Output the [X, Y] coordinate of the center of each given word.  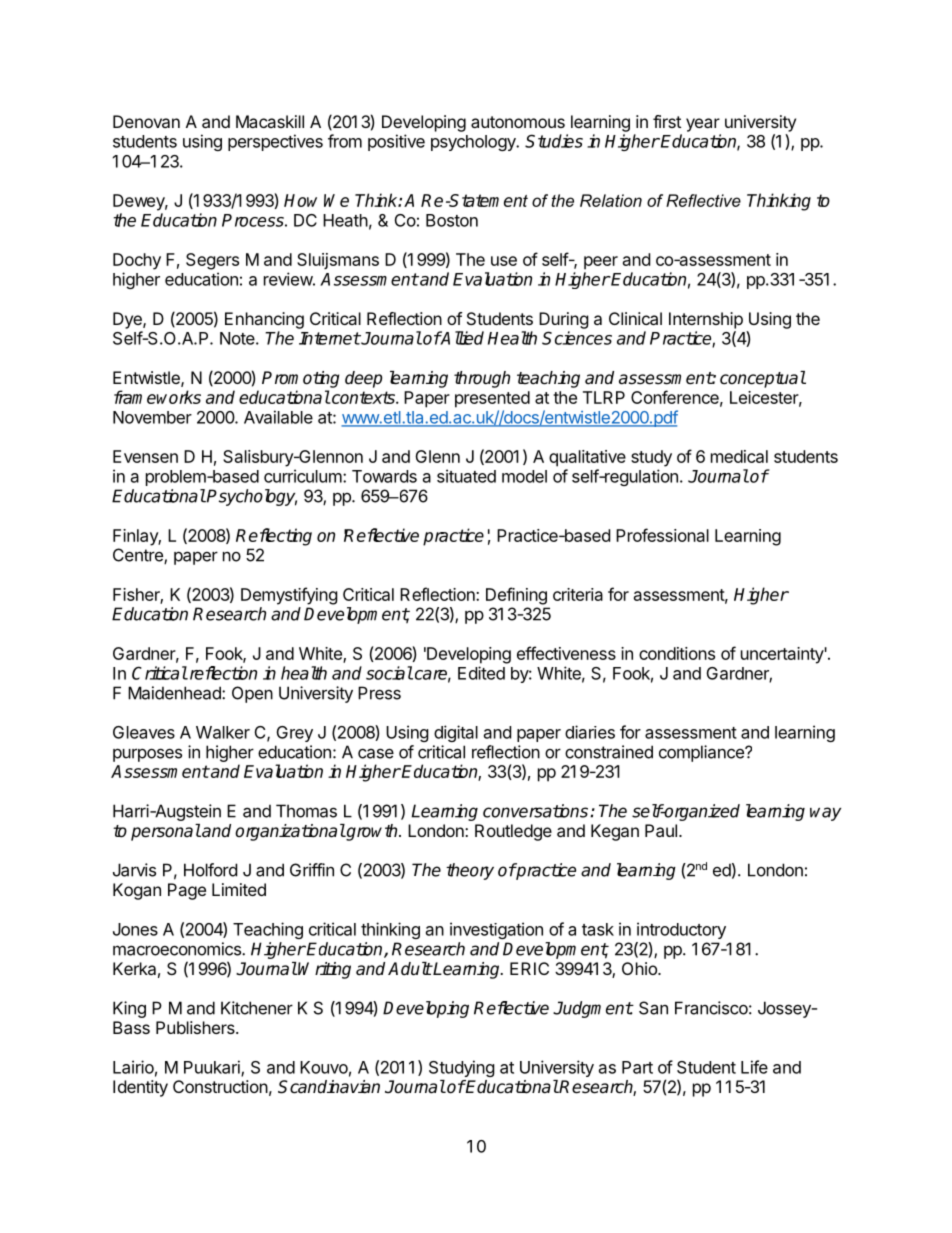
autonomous [518, 122]
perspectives [275, 142]
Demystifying [289, 596]
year [703, 125]
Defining [516, 596]
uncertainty [782, 655]
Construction [220, 1086]
